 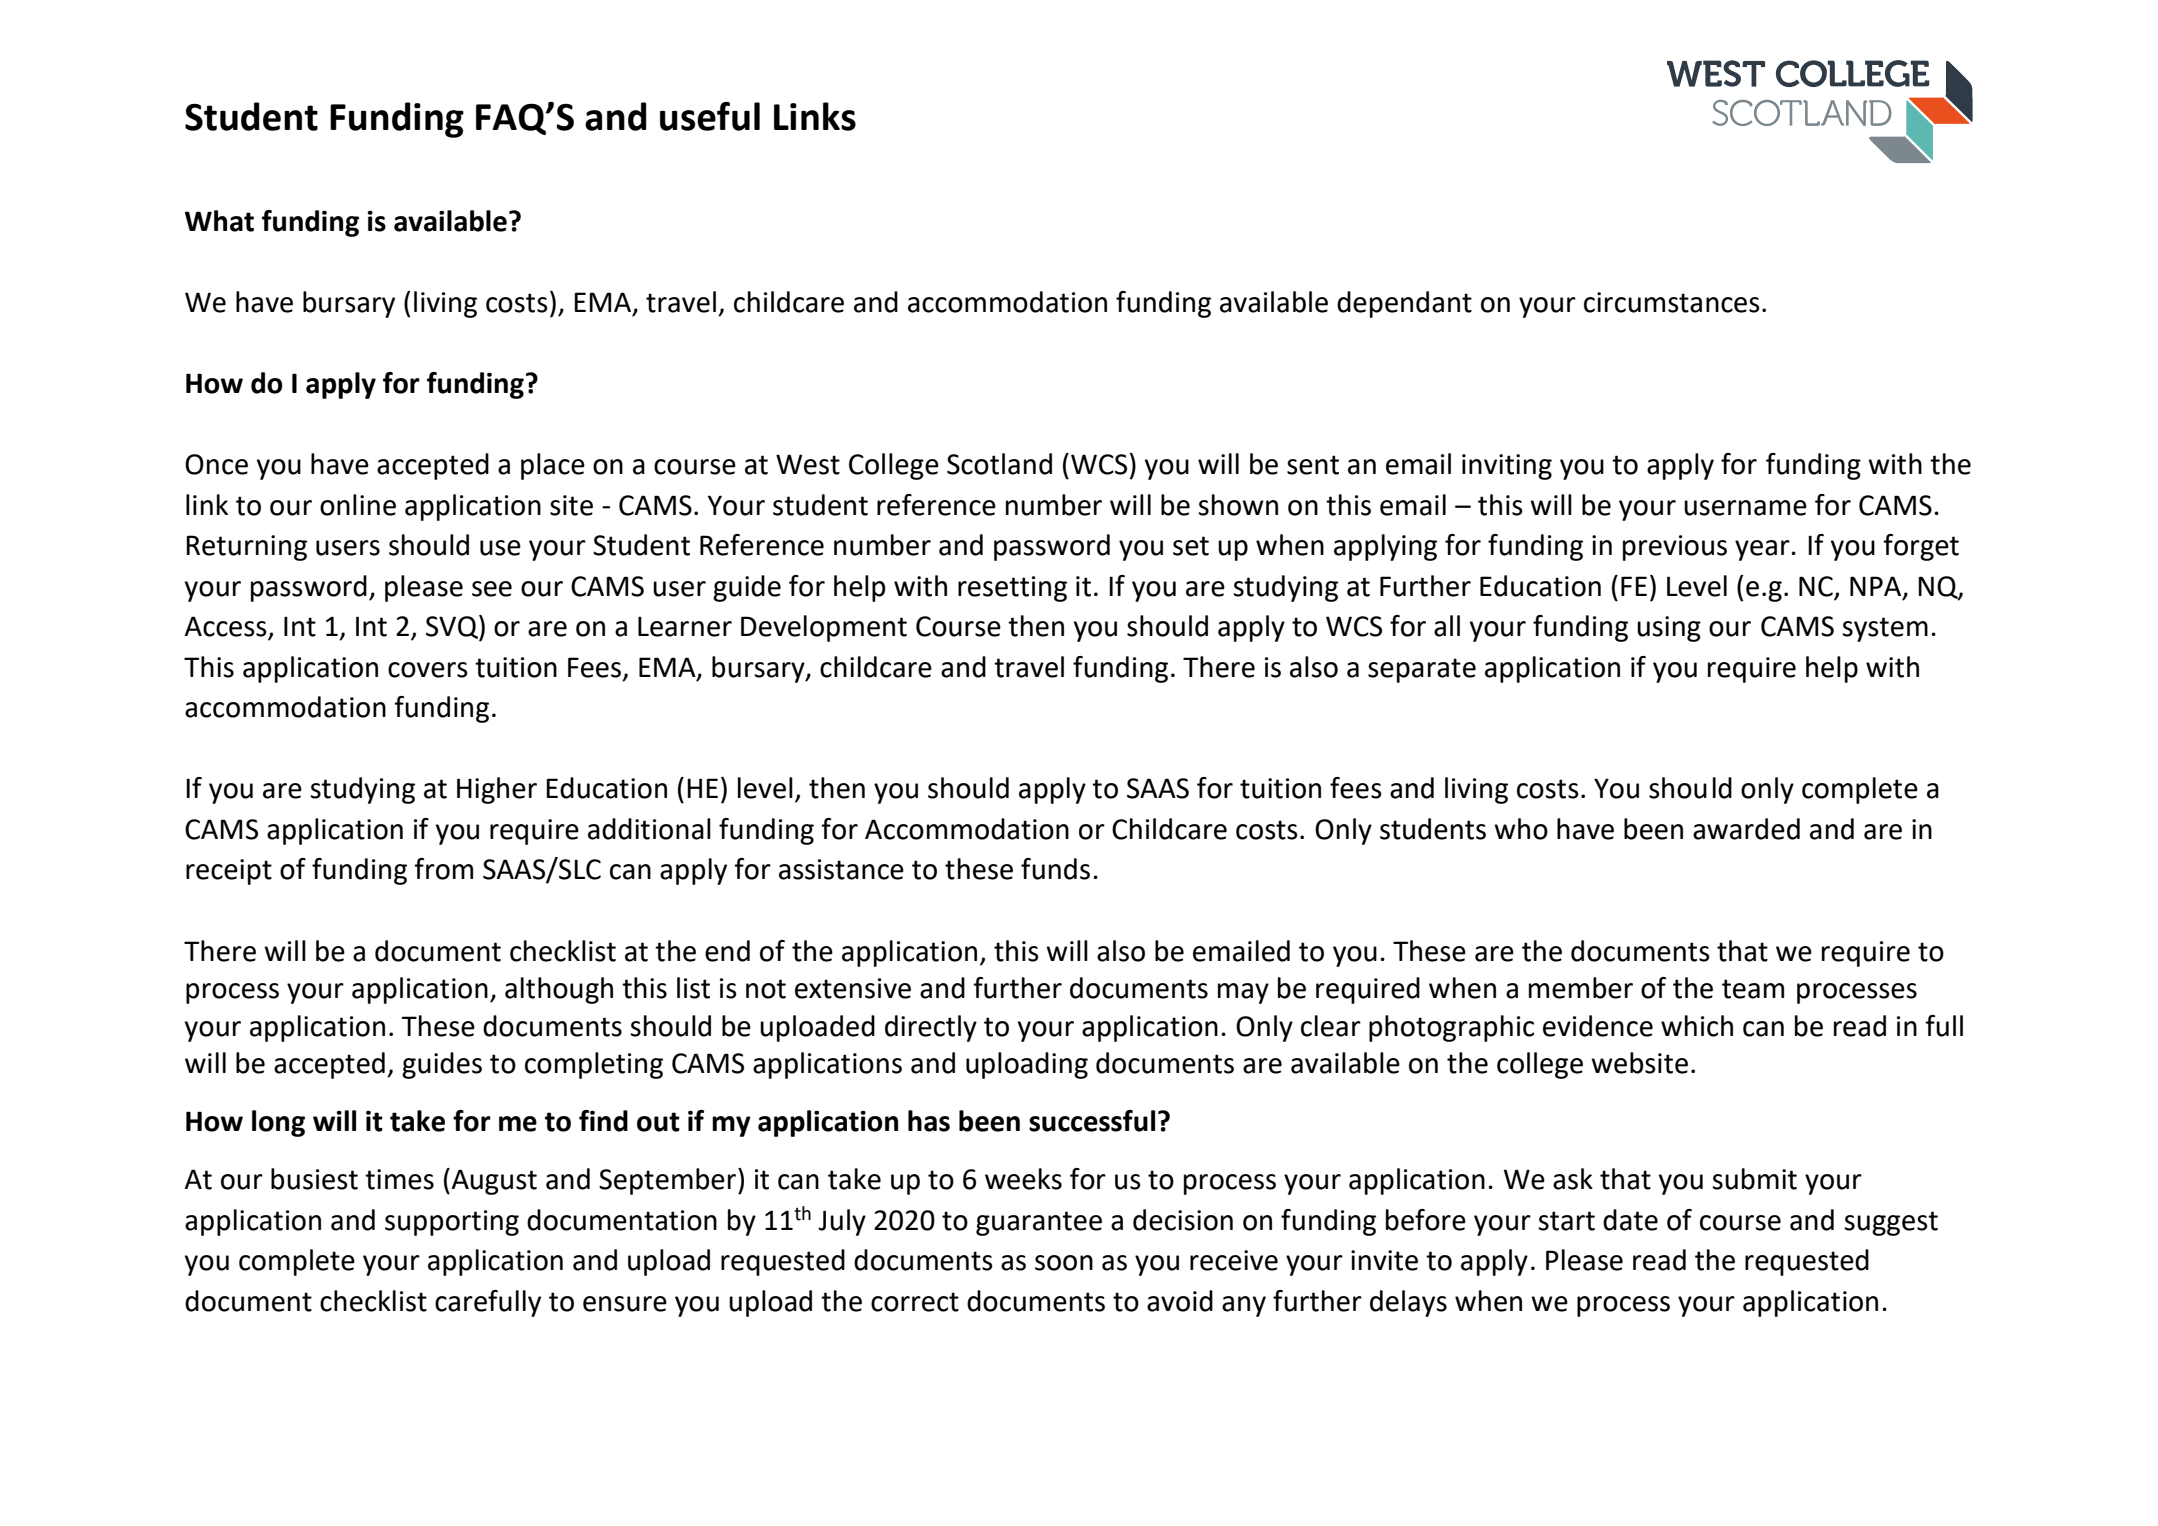 I want to click on using, so click(x=1669, y=629).
